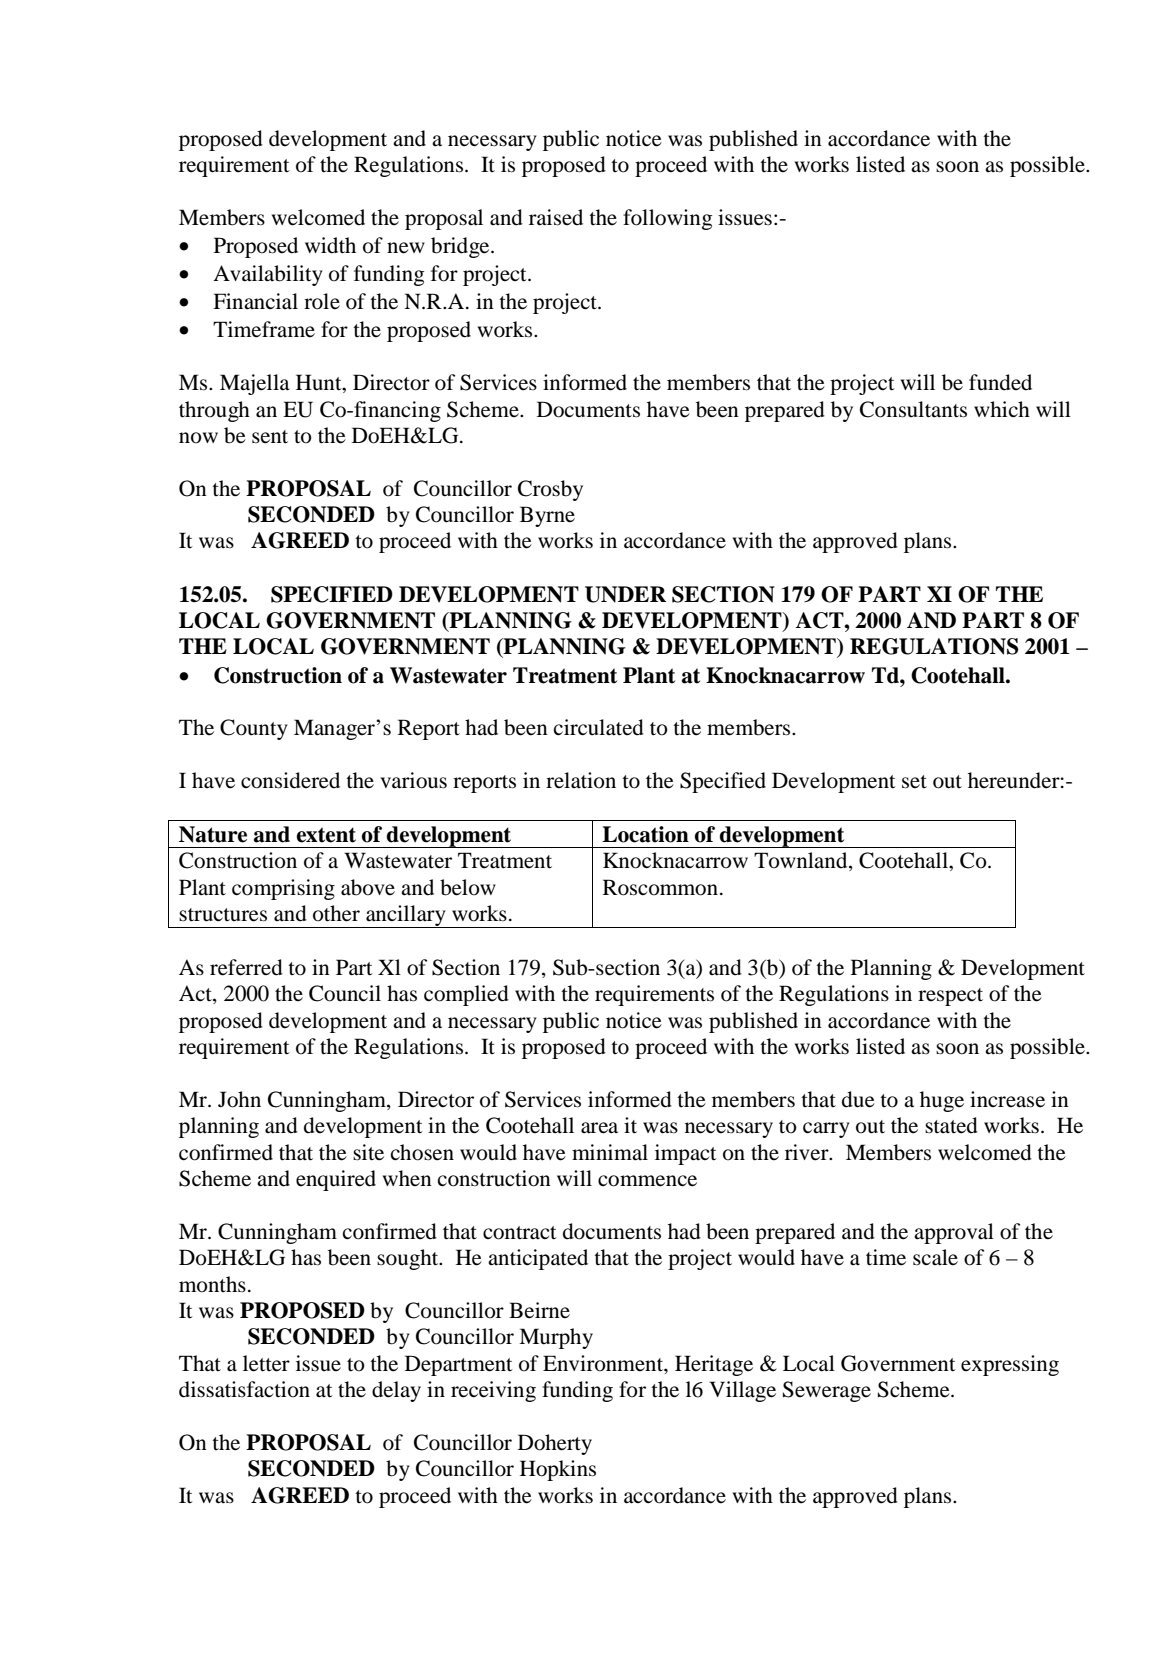 Image resolution: width=1169 pixels, height=1654 pixels. Describe the element at coordinates (599, 1128) in the screenshot. I see `area` at that location.
